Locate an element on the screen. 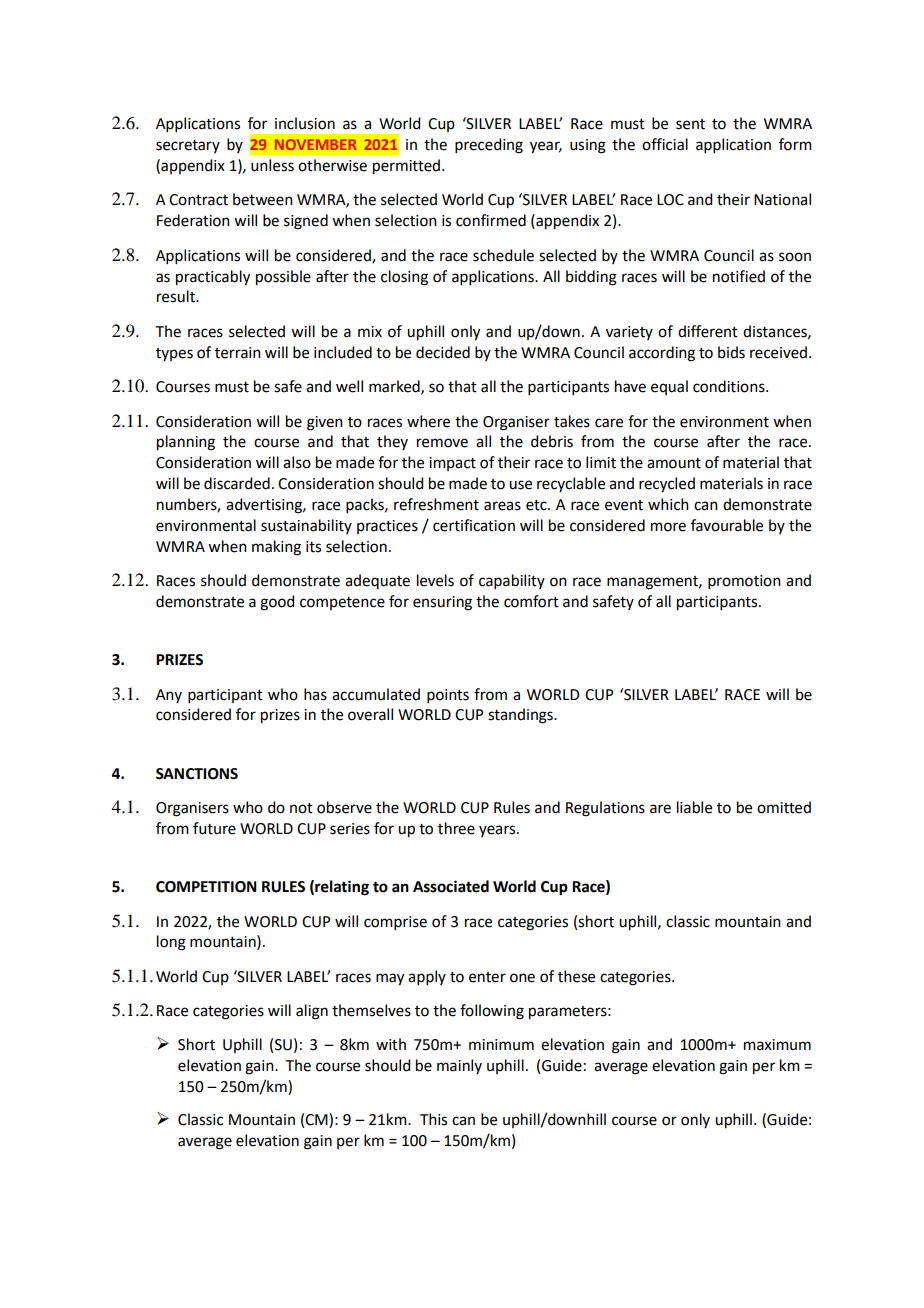  mainly is located at coordinates (459, 1066).
